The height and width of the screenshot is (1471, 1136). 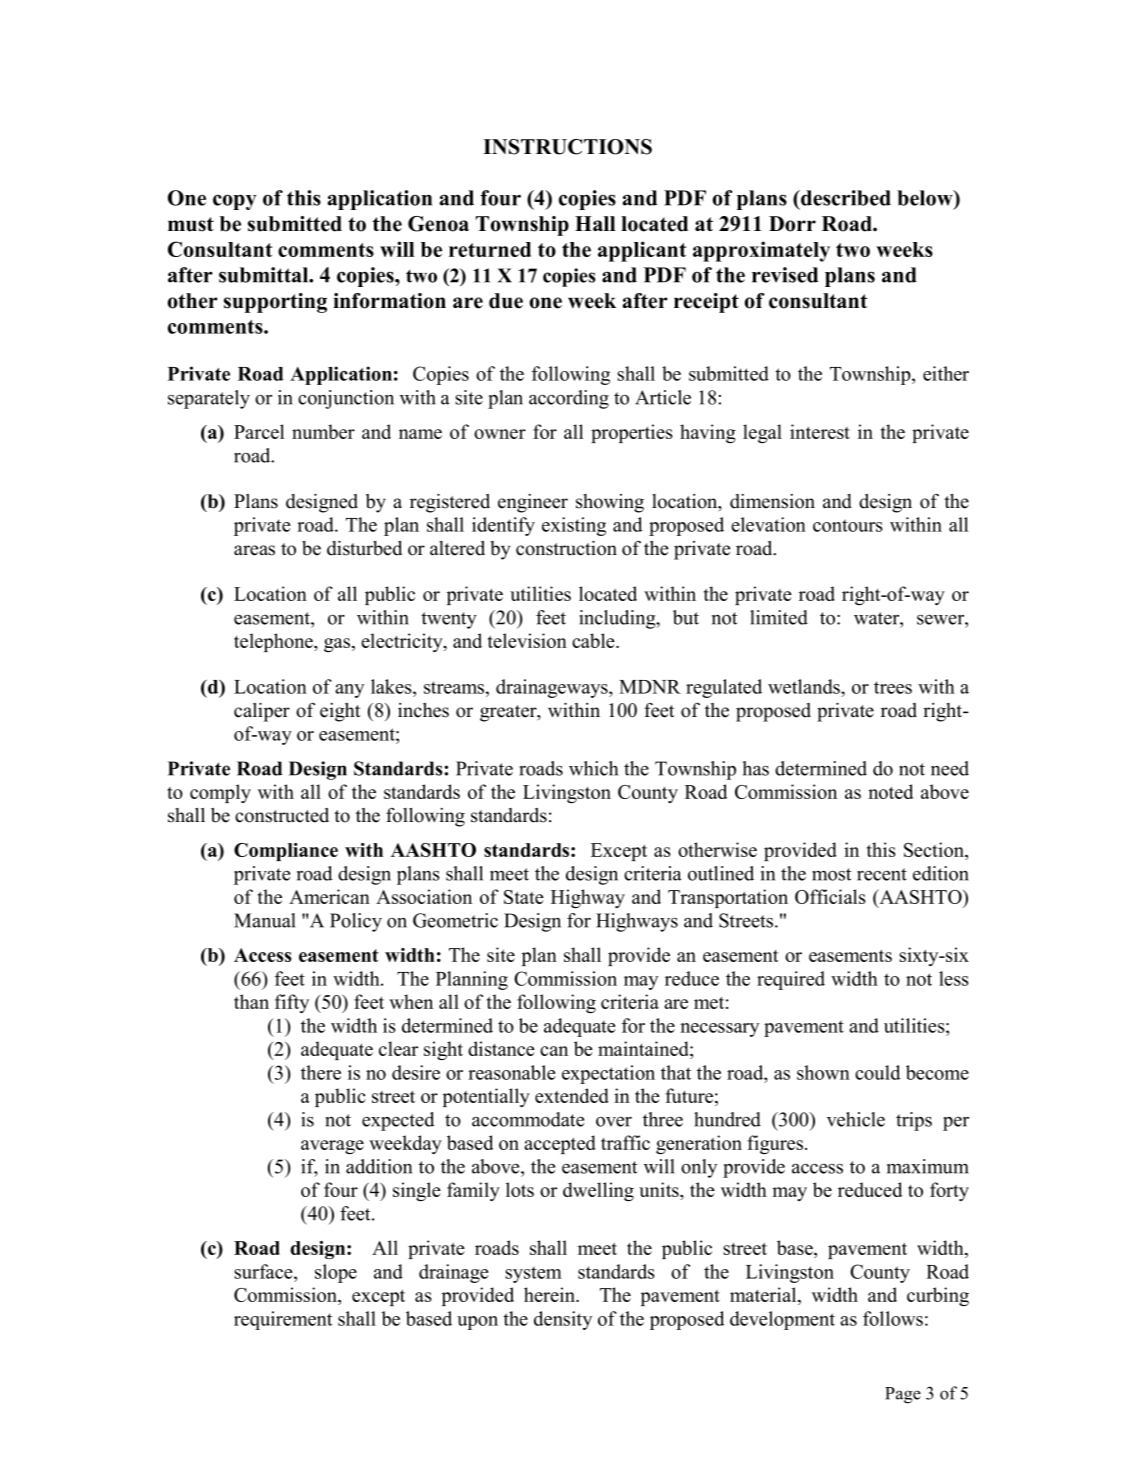 What do you see at coordinates (524, 897) in the screenshot?
I see `State` at bounding box center [524, 897].
